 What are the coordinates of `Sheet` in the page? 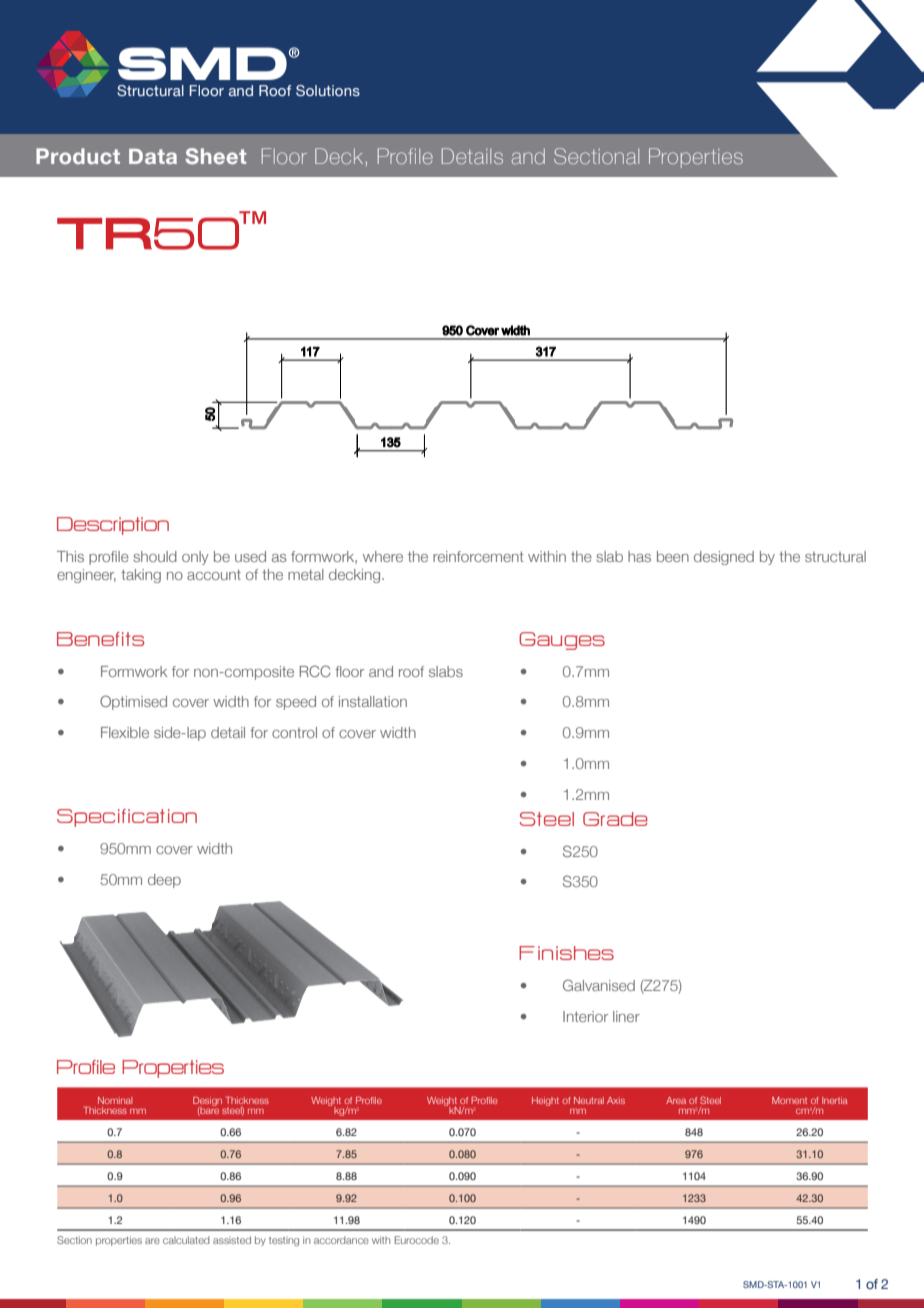 It's located at (215, 156).
